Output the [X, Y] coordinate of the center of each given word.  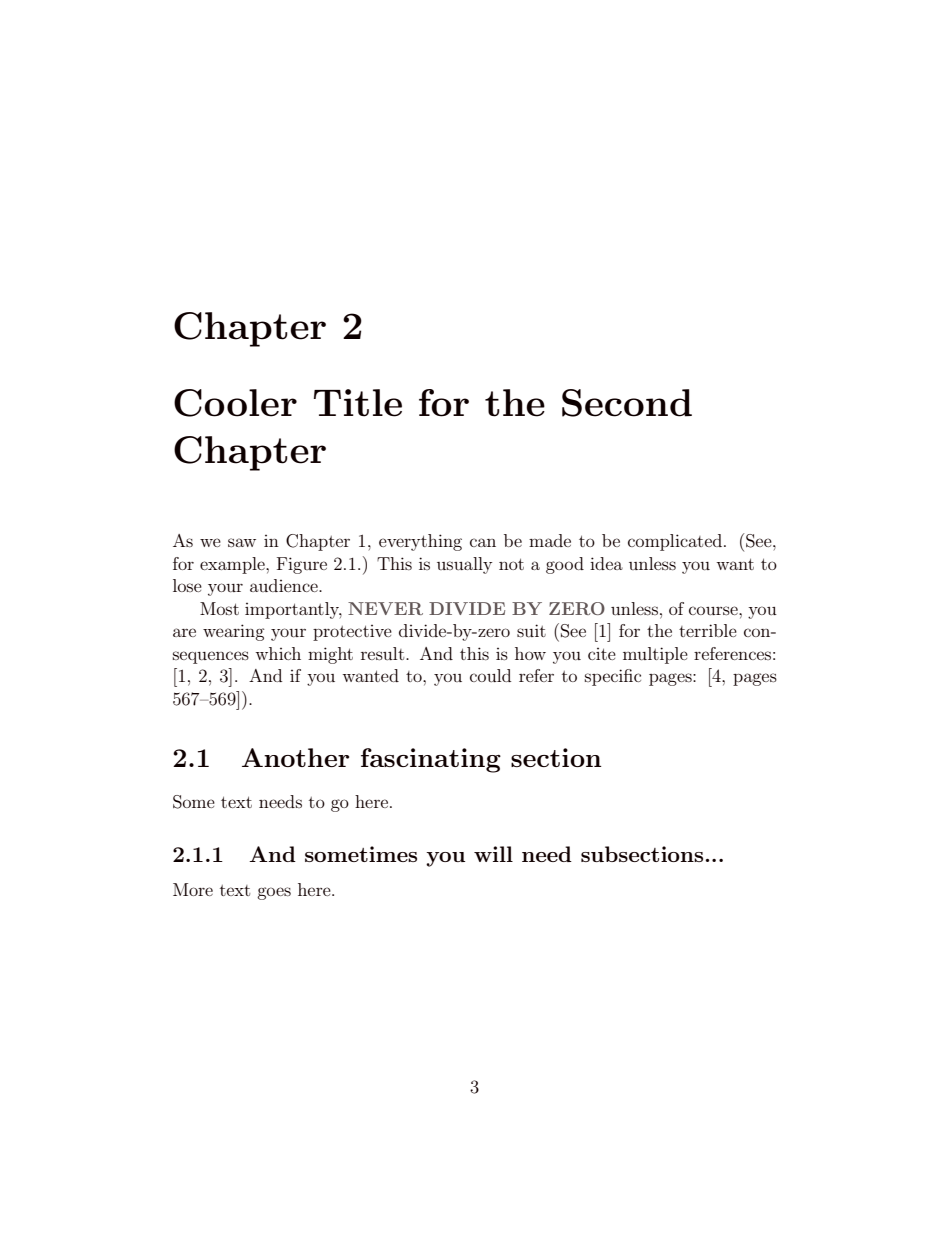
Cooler [235, 403]
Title [358, 403]
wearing [234, 632]
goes [274, 893]
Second [627, 403]
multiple [655, 655]
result [384, 653]
